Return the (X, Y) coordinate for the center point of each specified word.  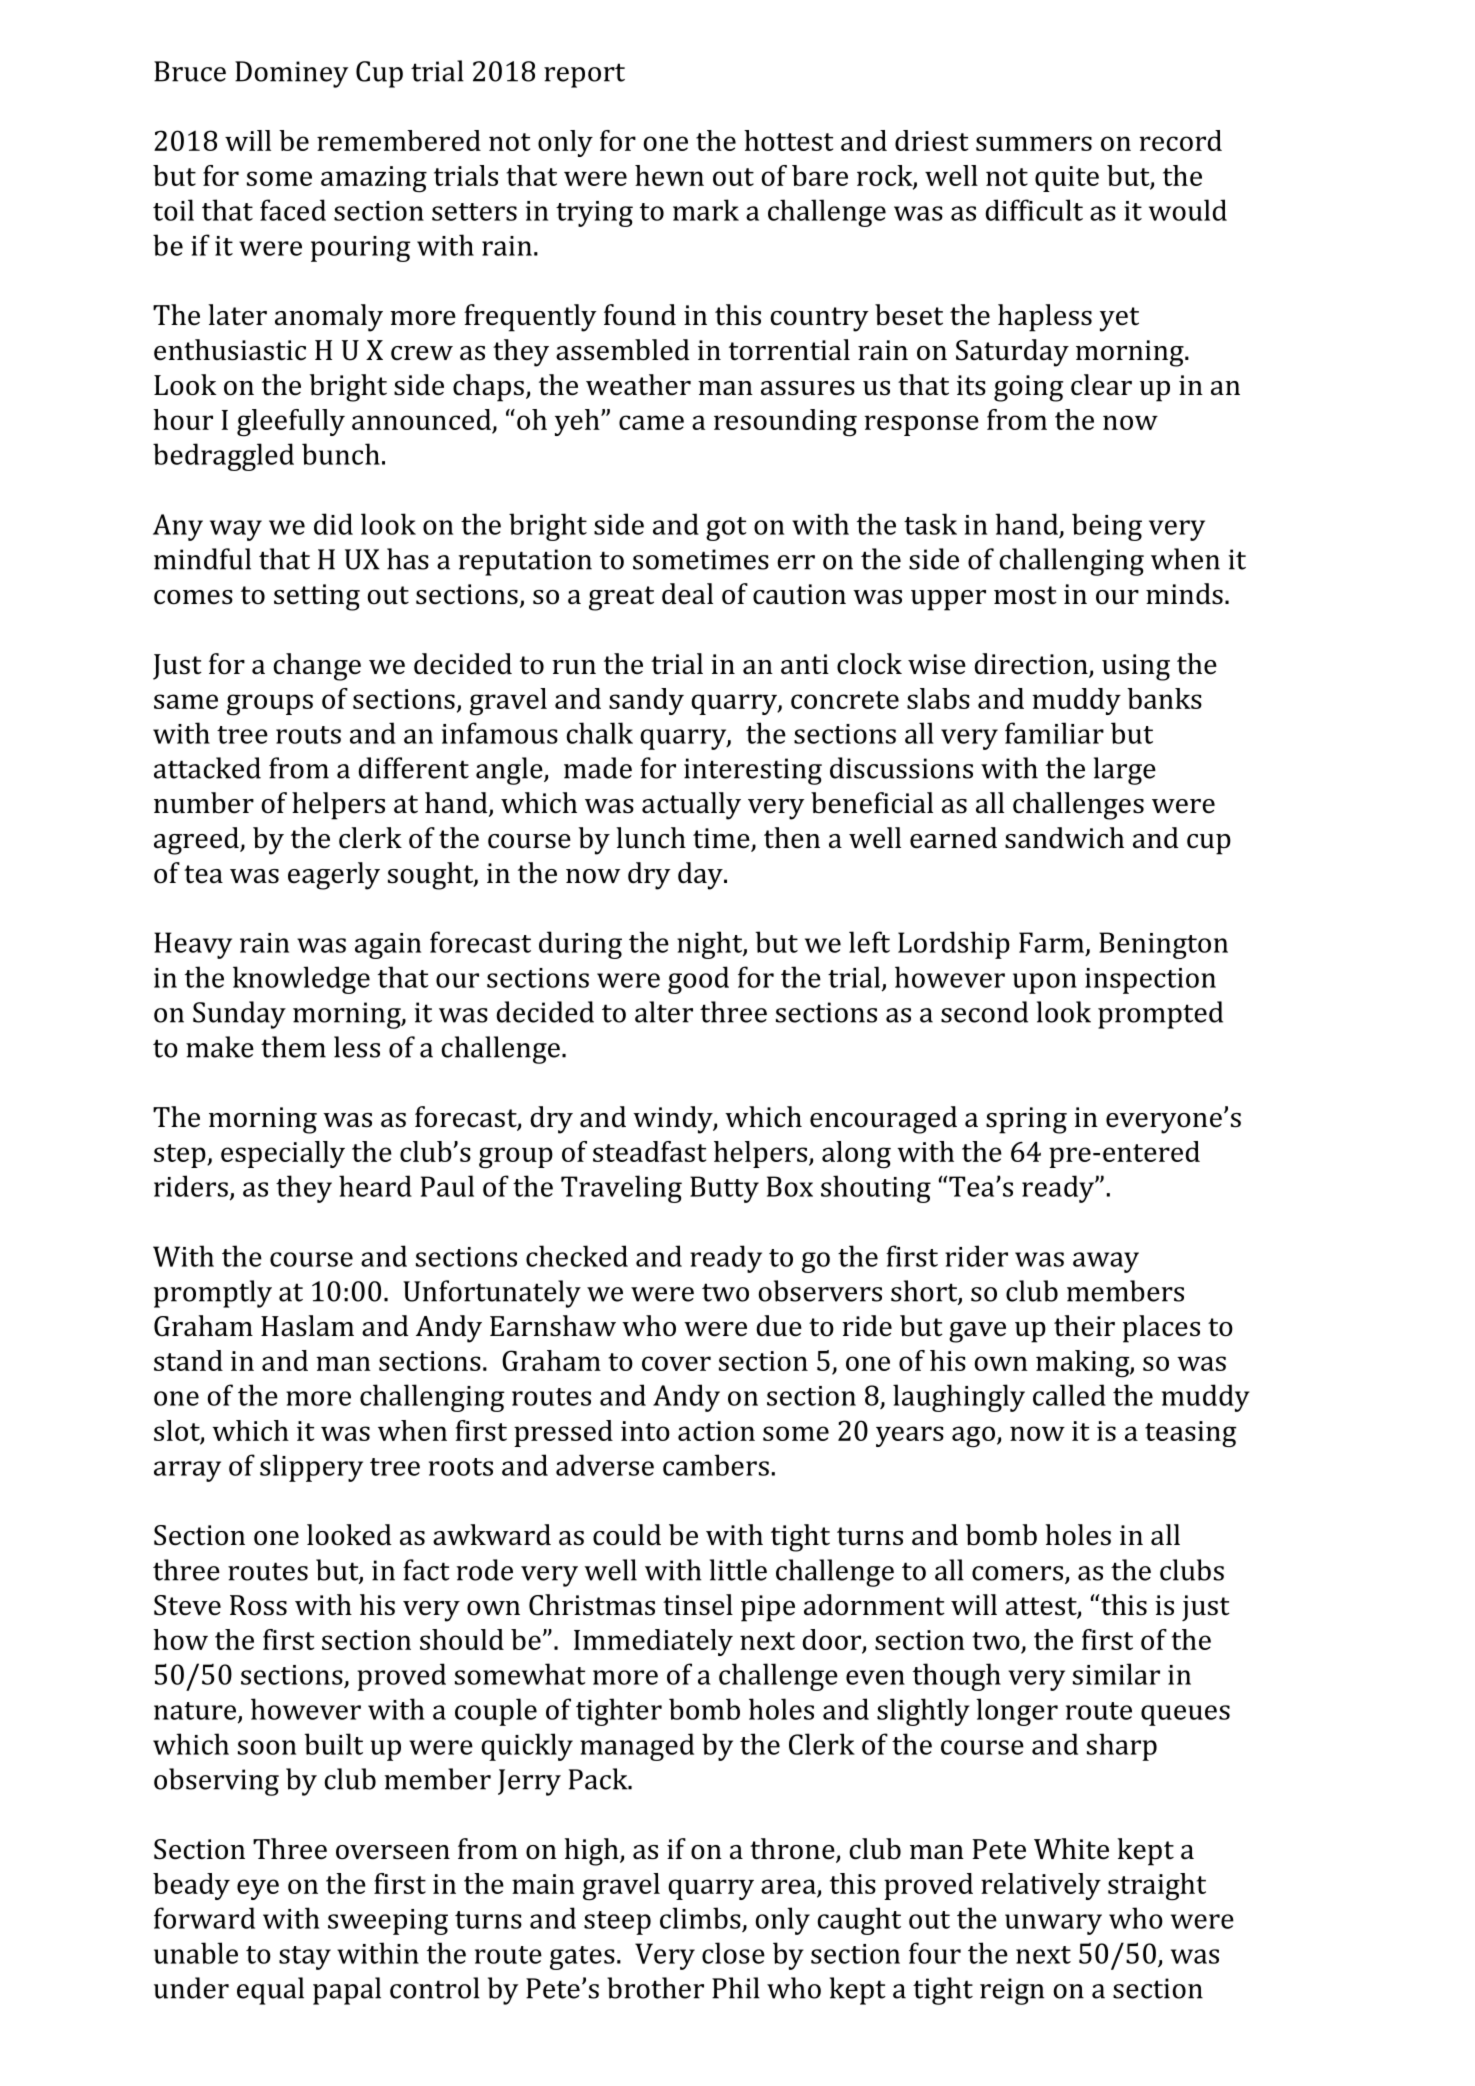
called (1069, 1395)
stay (305, 1958)
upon (1045, 983)
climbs (700, 1918)
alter (664, 1012)
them (293, 1047)
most (1025, 595)
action (716, 1431)
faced (293, 210)
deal (687, 594)
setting (317, 597)
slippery (311, 1468)
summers (1034, 143)
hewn (669, 175)
